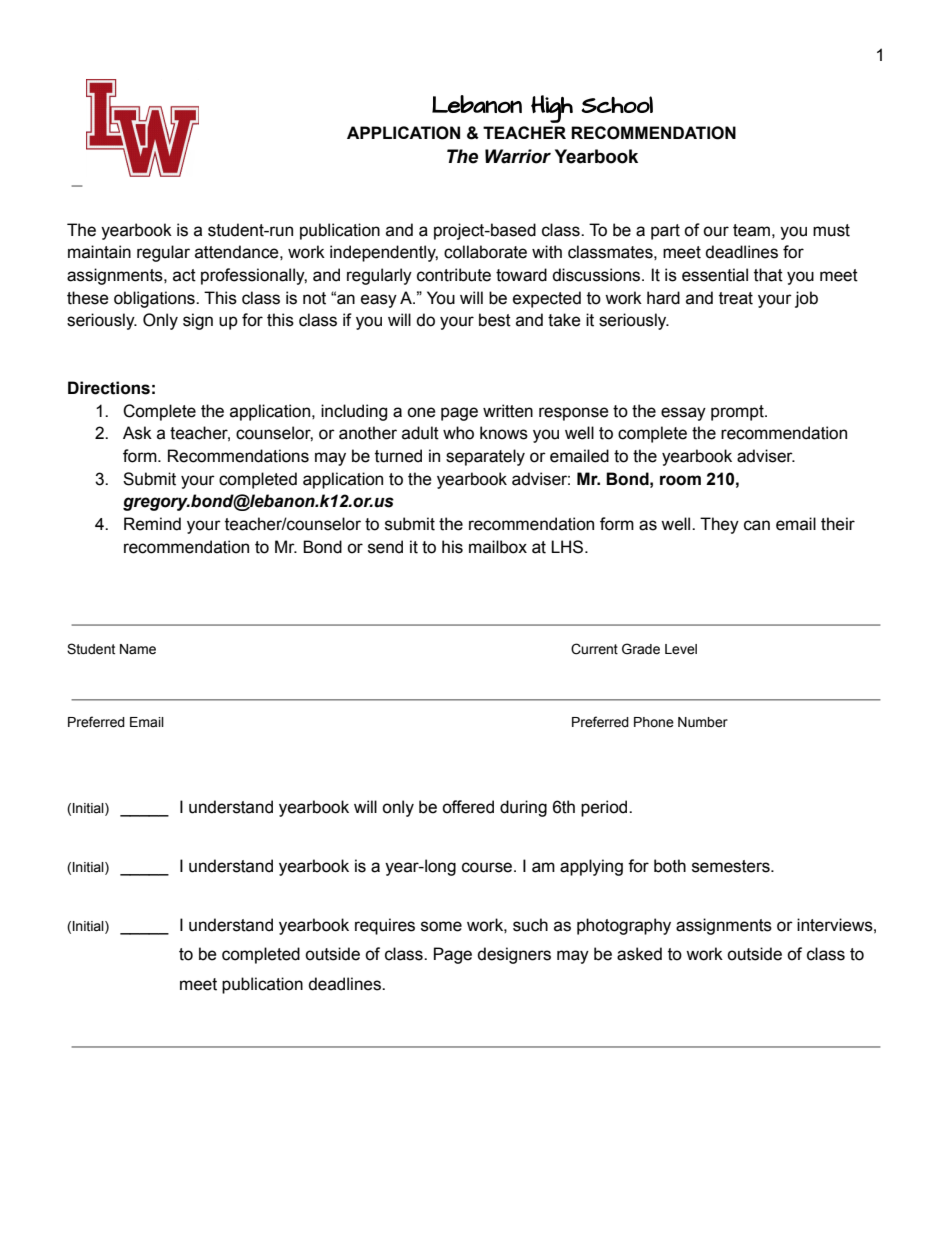 The height and width of the document is (1233, 952). What do you see at coordinates (385, 926) in the document?
I see `requires` at bounding box center [385, 926].
